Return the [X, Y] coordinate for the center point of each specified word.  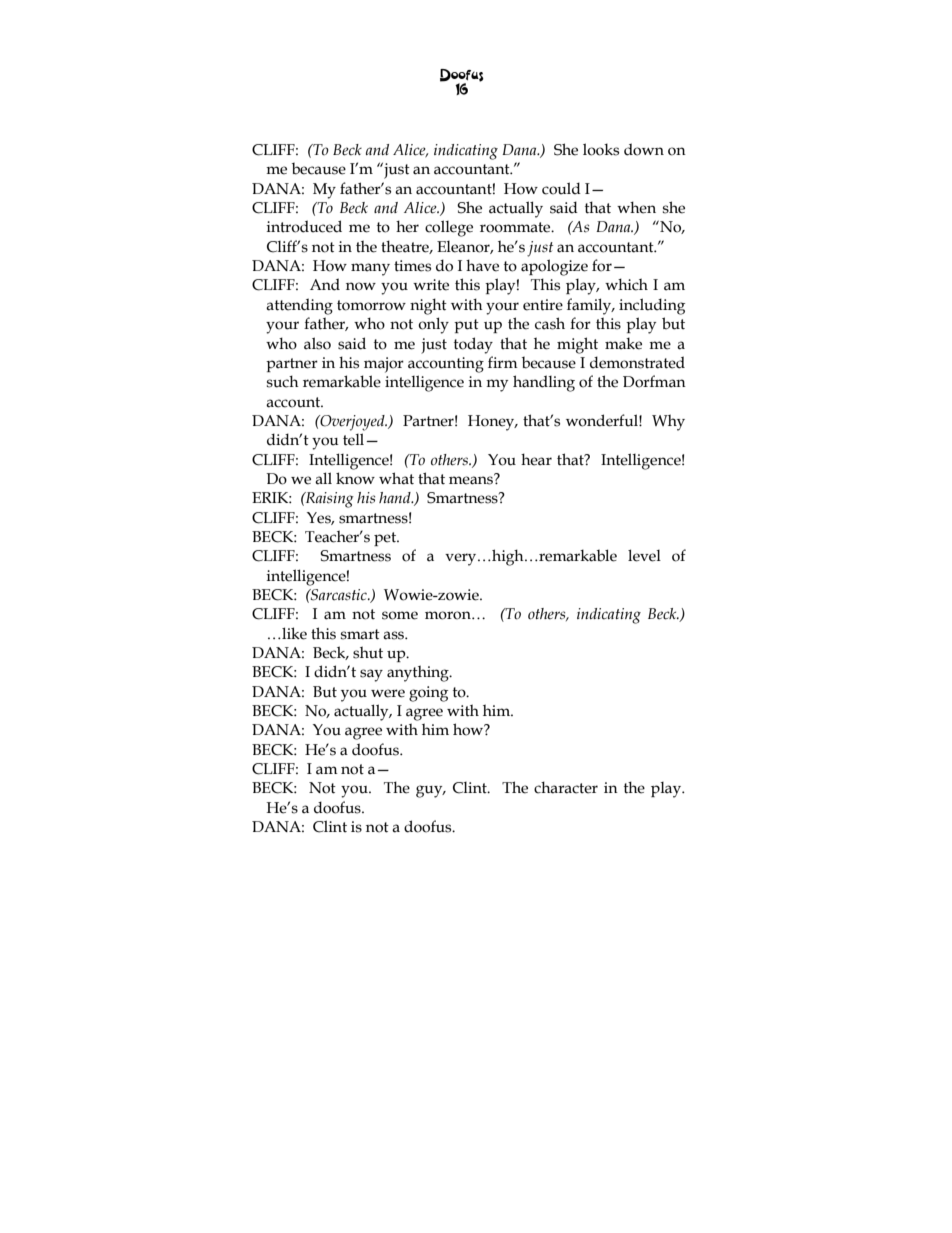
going [428, 694]
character [566, 787]
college [449, 228]
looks [601, 149]
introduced [304, 226]
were [388, 693]
